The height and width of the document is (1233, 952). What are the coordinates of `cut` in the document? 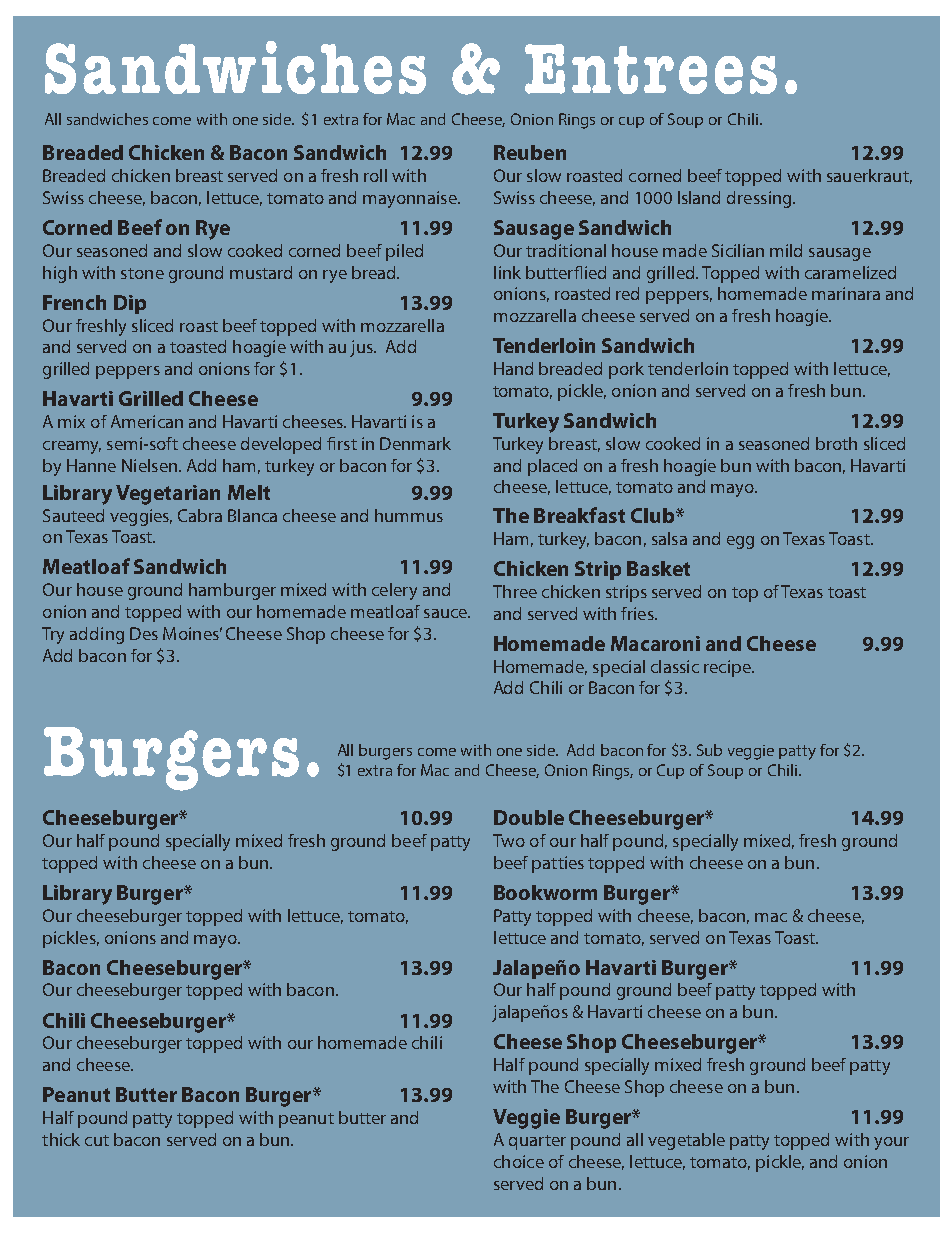 It's located at (97, 1140).
